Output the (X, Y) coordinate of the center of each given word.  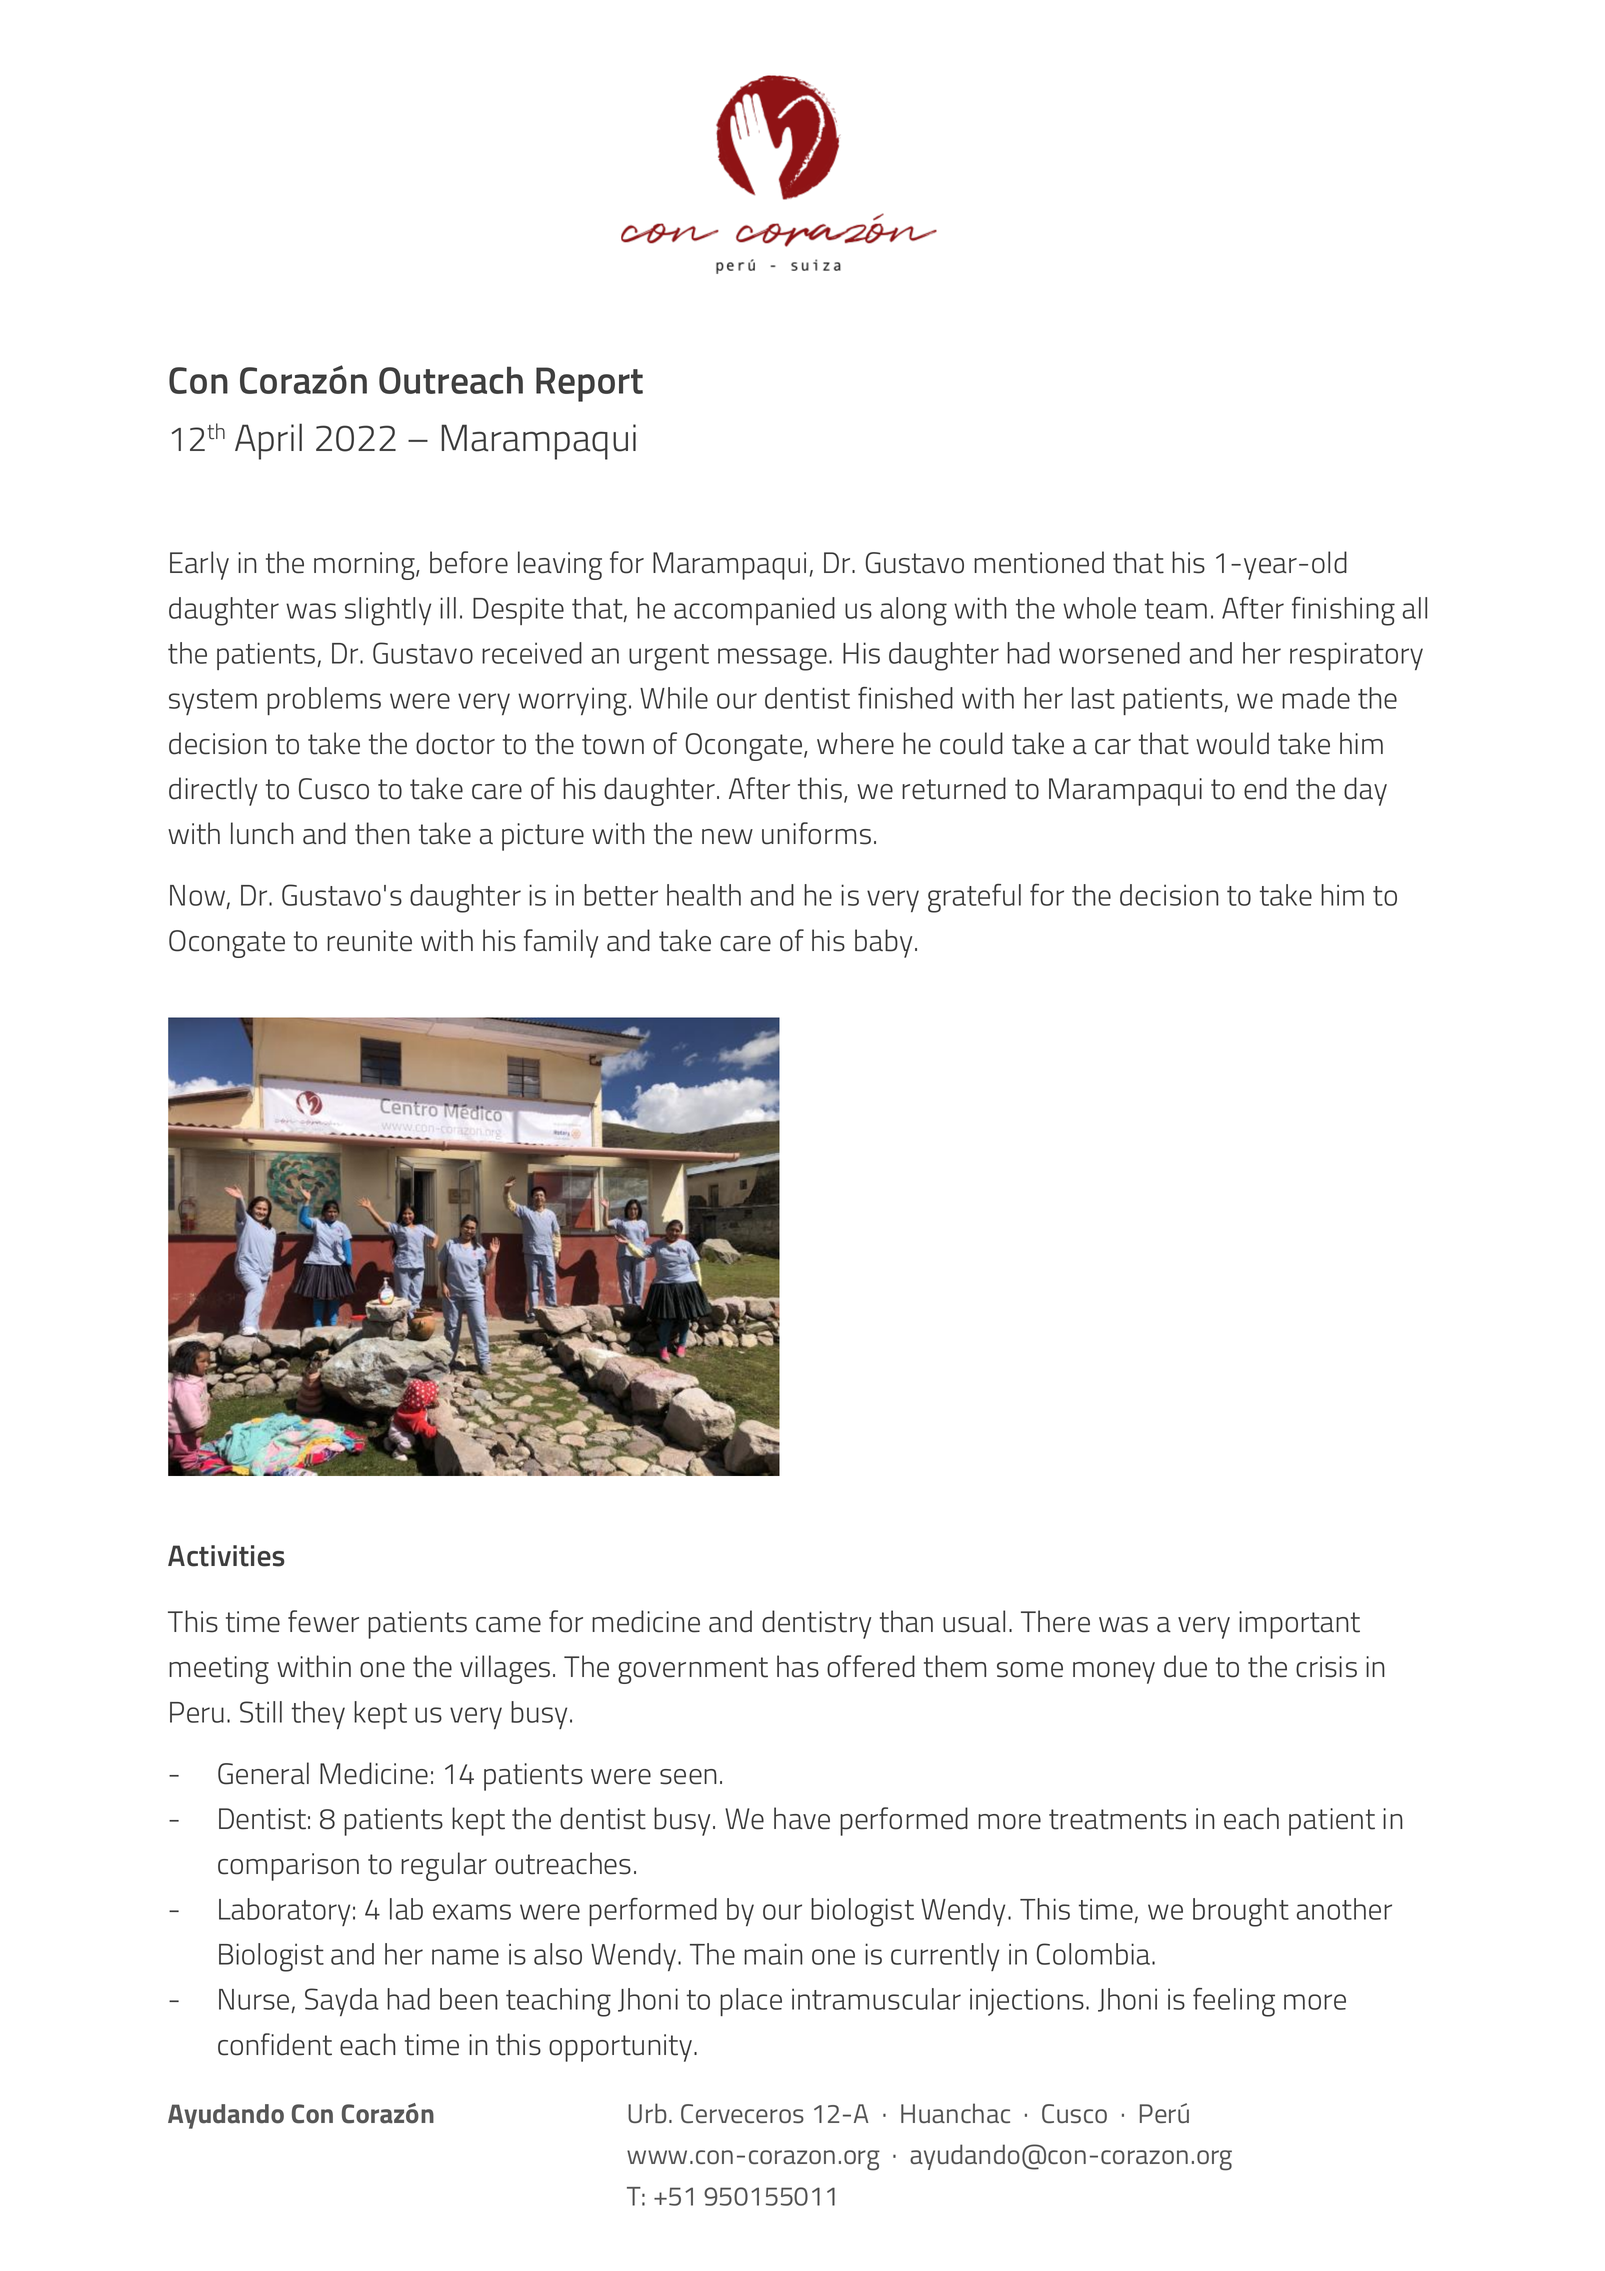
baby (883, 943)
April (268, 441)
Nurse (255, 2001)
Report (589, 384)
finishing (1343, 611)
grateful (974, 898)
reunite (369, 941)
